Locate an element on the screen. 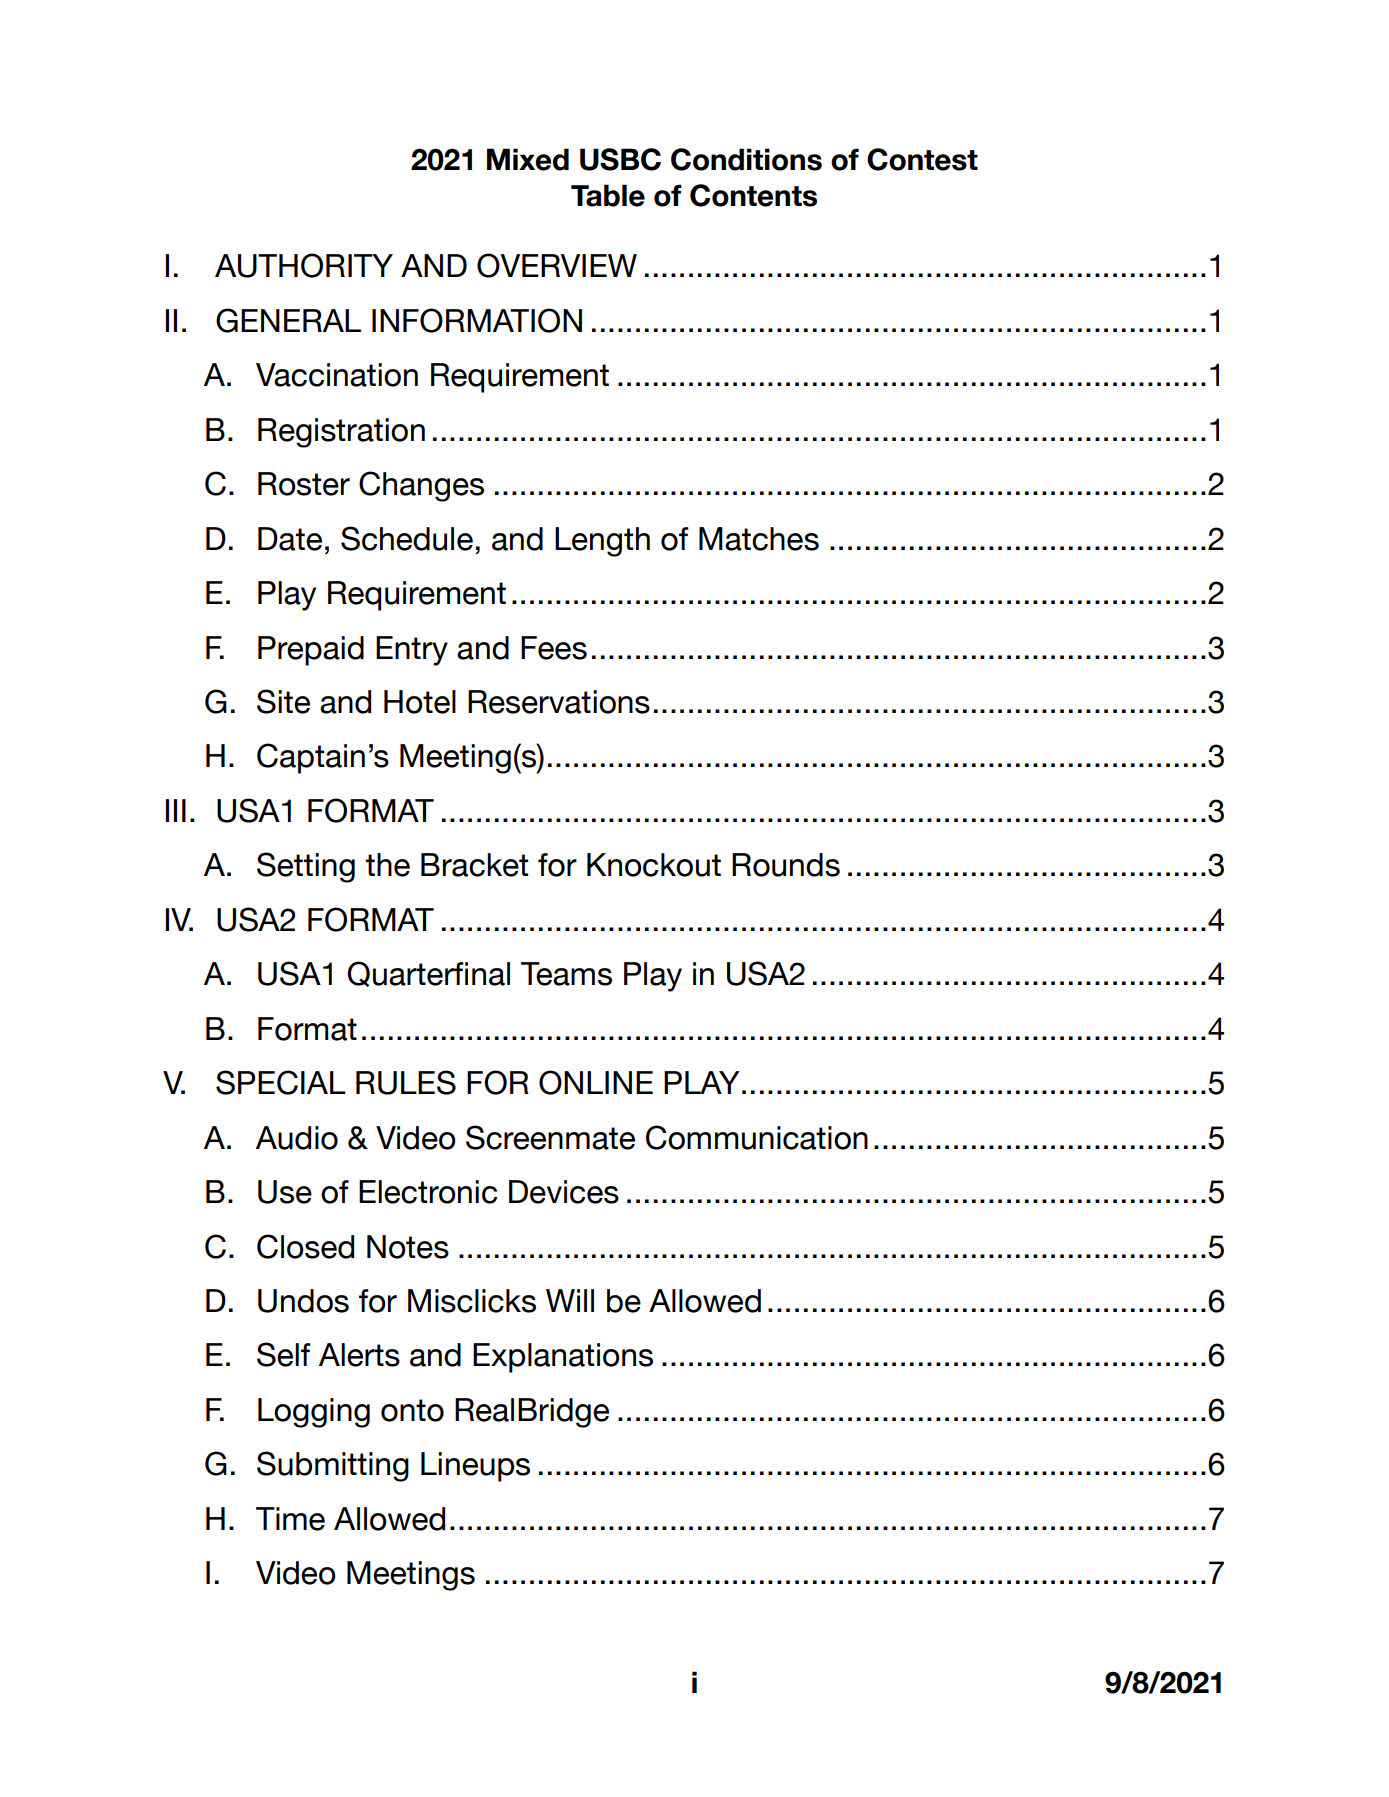 Image resolution: width=1389 pixels, height=1797 pixels. Setting is located at coordinates (306, 867).
